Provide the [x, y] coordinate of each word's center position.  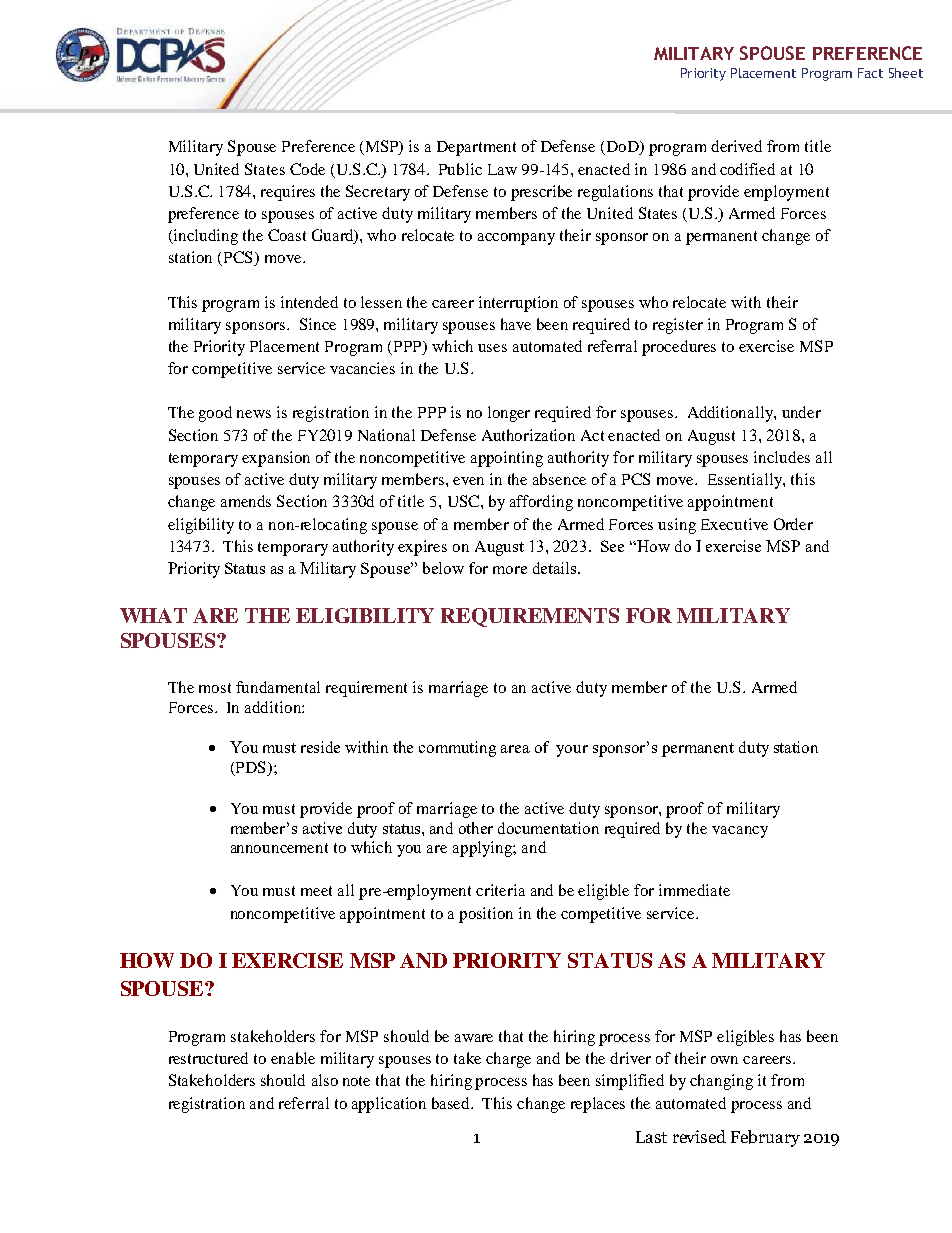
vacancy [740, 832]
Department [476, 148]
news [254, 414]
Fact [870, 73]
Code [307, 169]
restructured [208, 1058]
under [801, 412]
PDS [250, 768]
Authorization [528, 435]
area [515, 749]
